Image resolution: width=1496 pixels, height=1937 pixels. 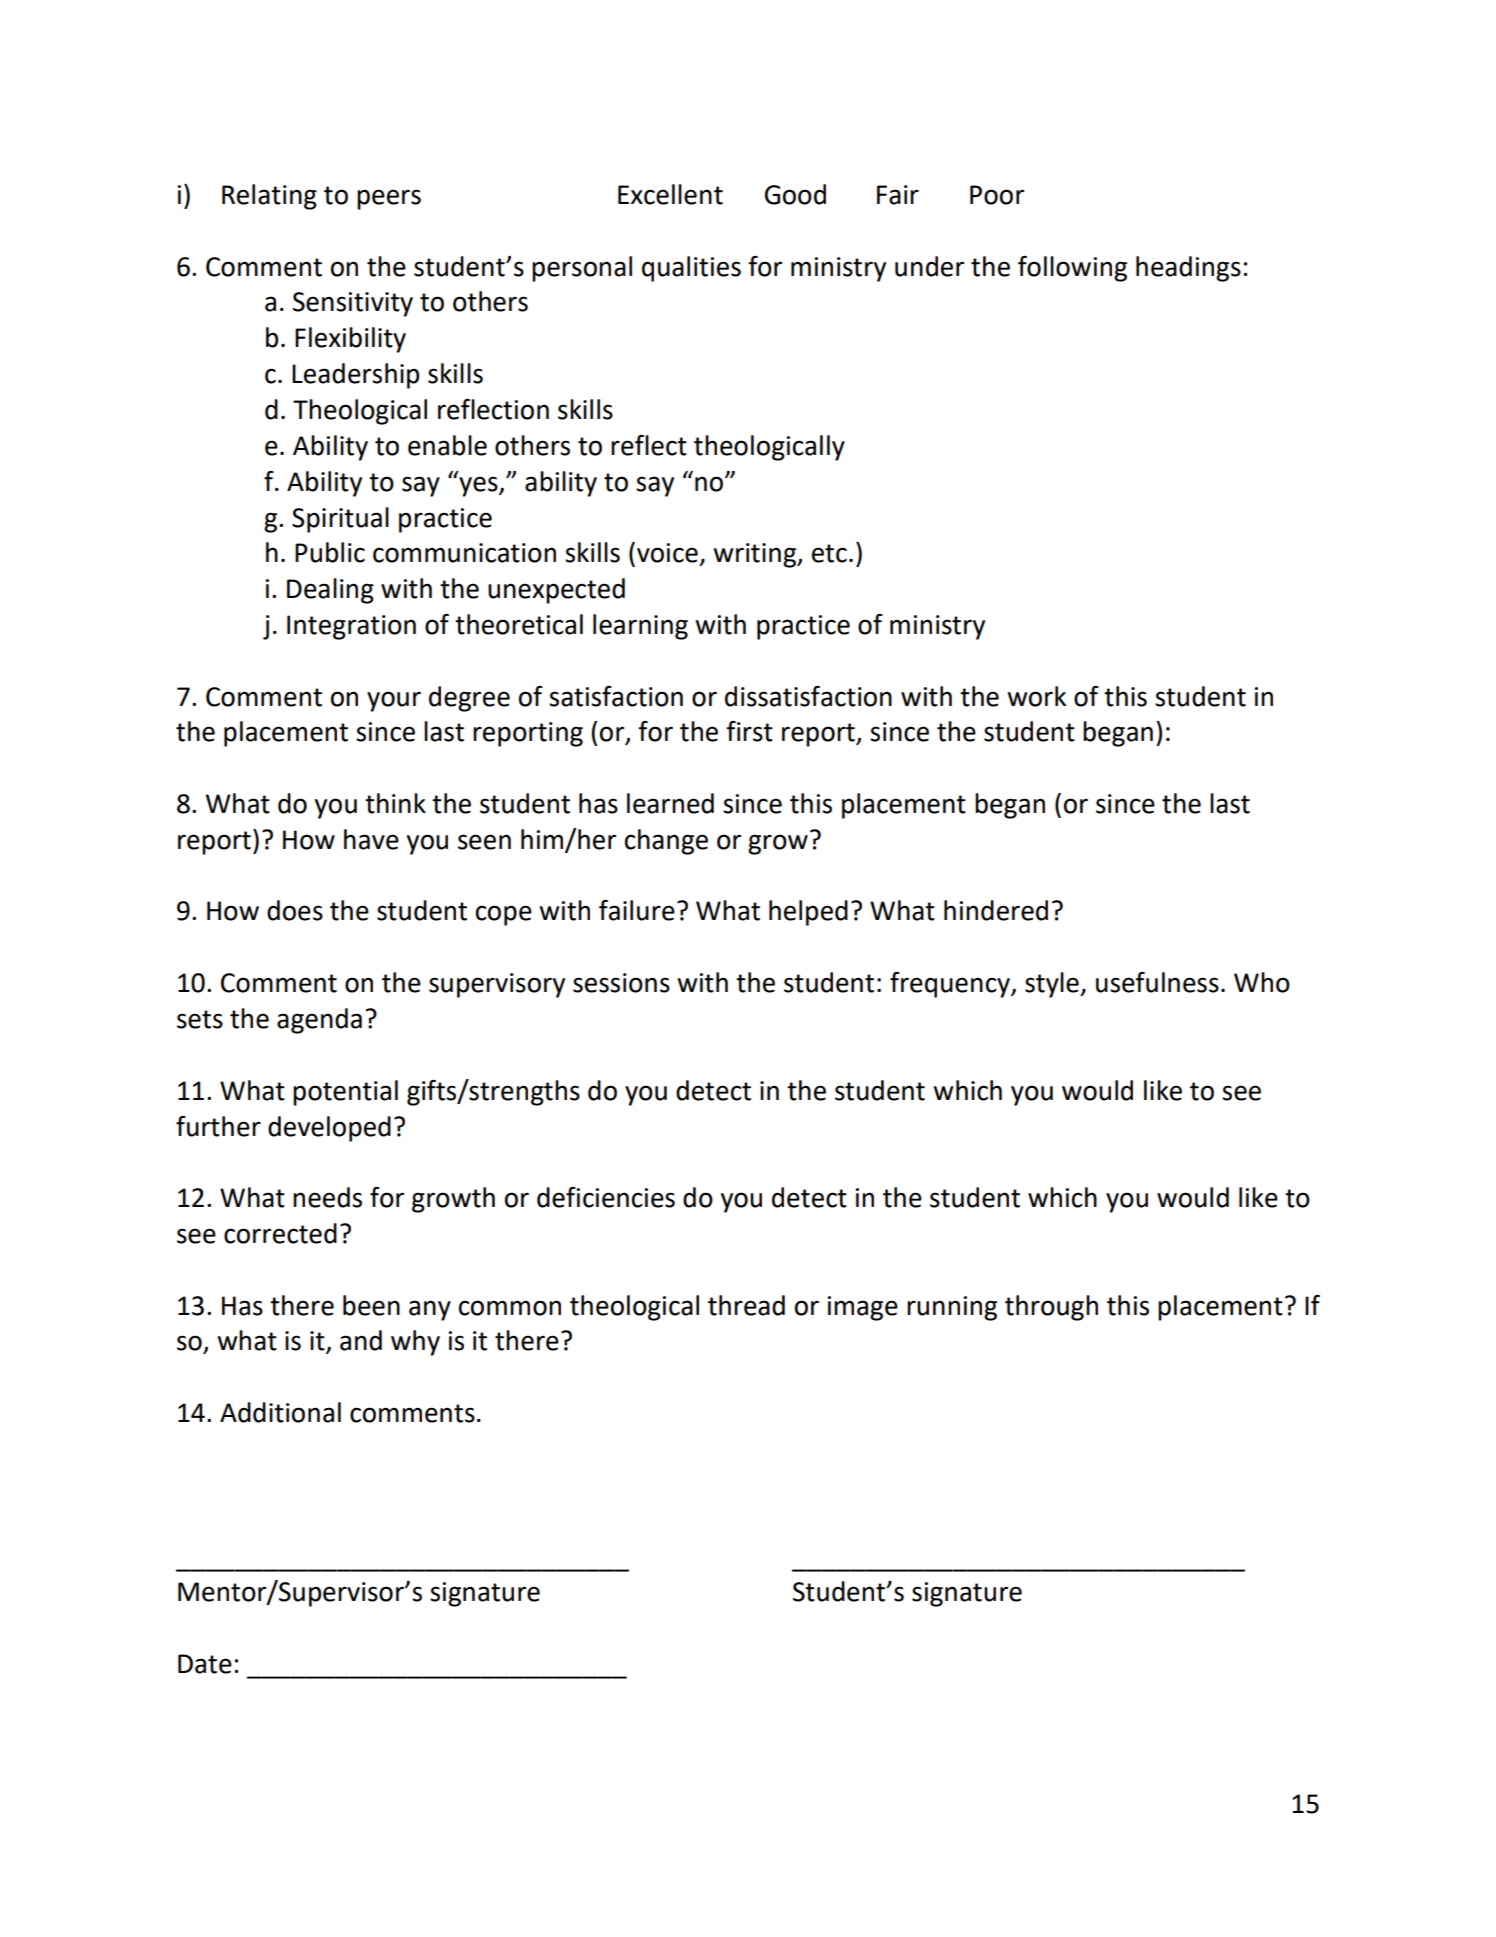 I want to click on usefulness, so click(x=1157, y=982).
